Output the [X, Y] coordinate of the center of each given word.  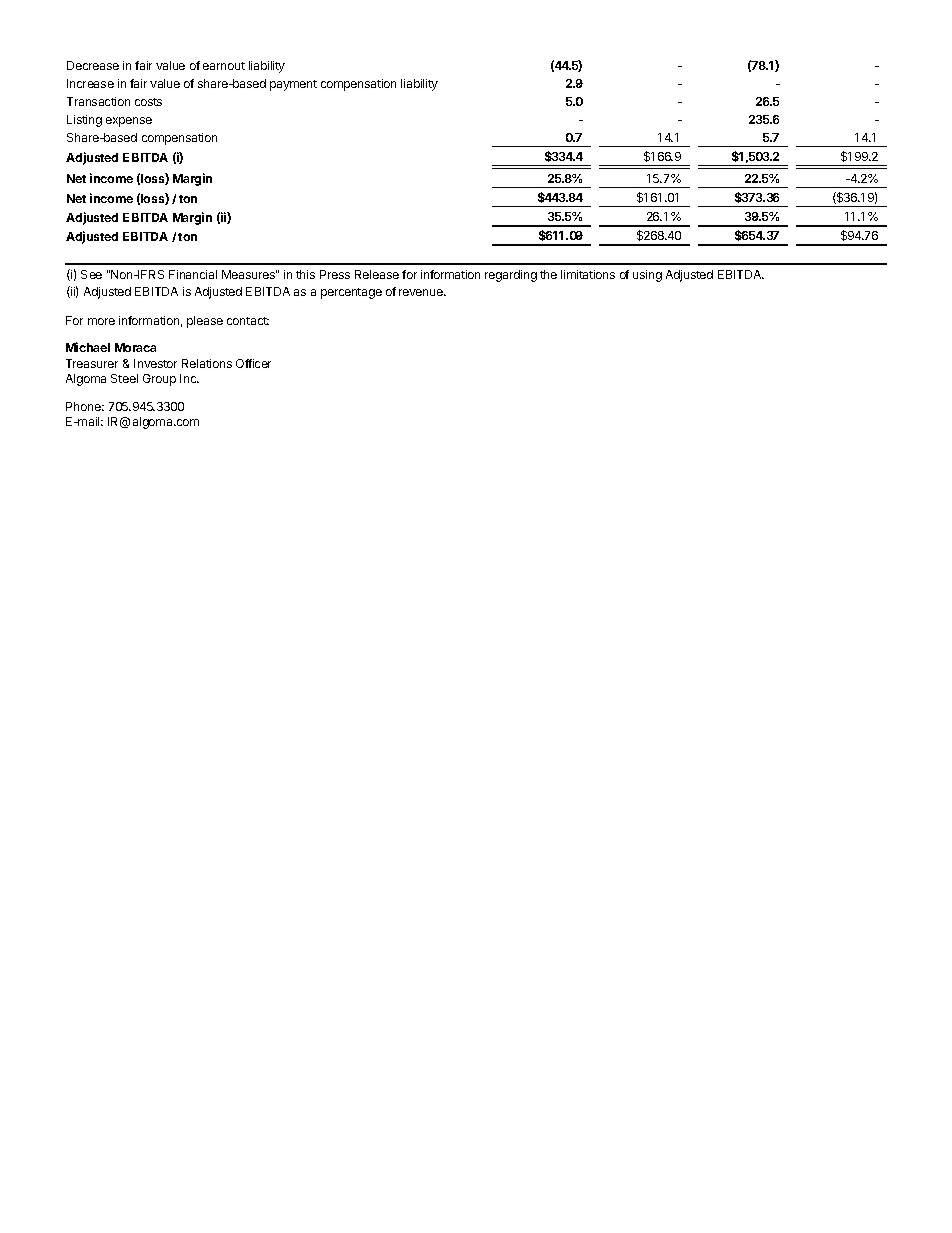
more [101, 321]
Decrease [93, 65]
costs [148, 102]
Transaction [98, 101]
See [91, 274]
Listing [84, 121]
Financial [193, 274]
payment [293, 85]
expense [129, 122]
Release [377, 274]
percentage [351, 293]
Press [335, 274]
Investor [155, 363]
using [647, 276]
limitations [588, 274]
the [548, 274]
